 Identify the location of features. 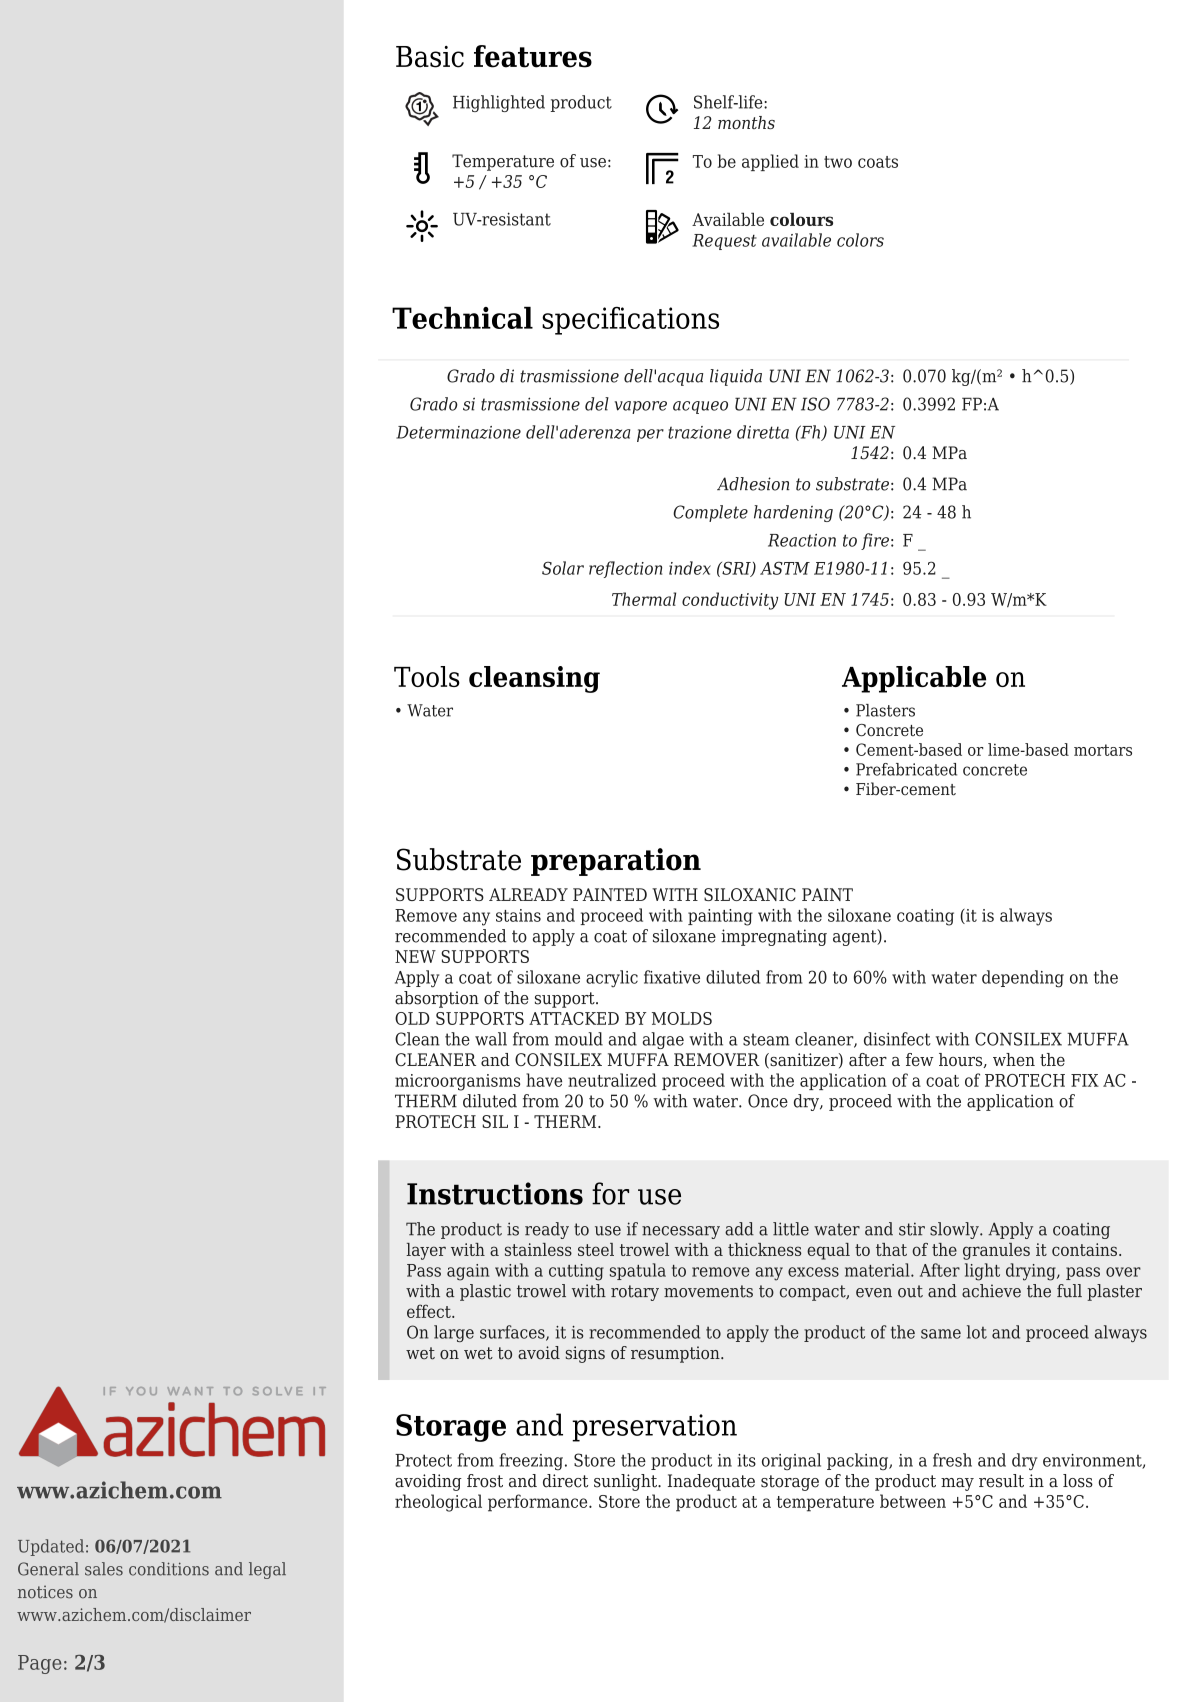
(533, 56).
